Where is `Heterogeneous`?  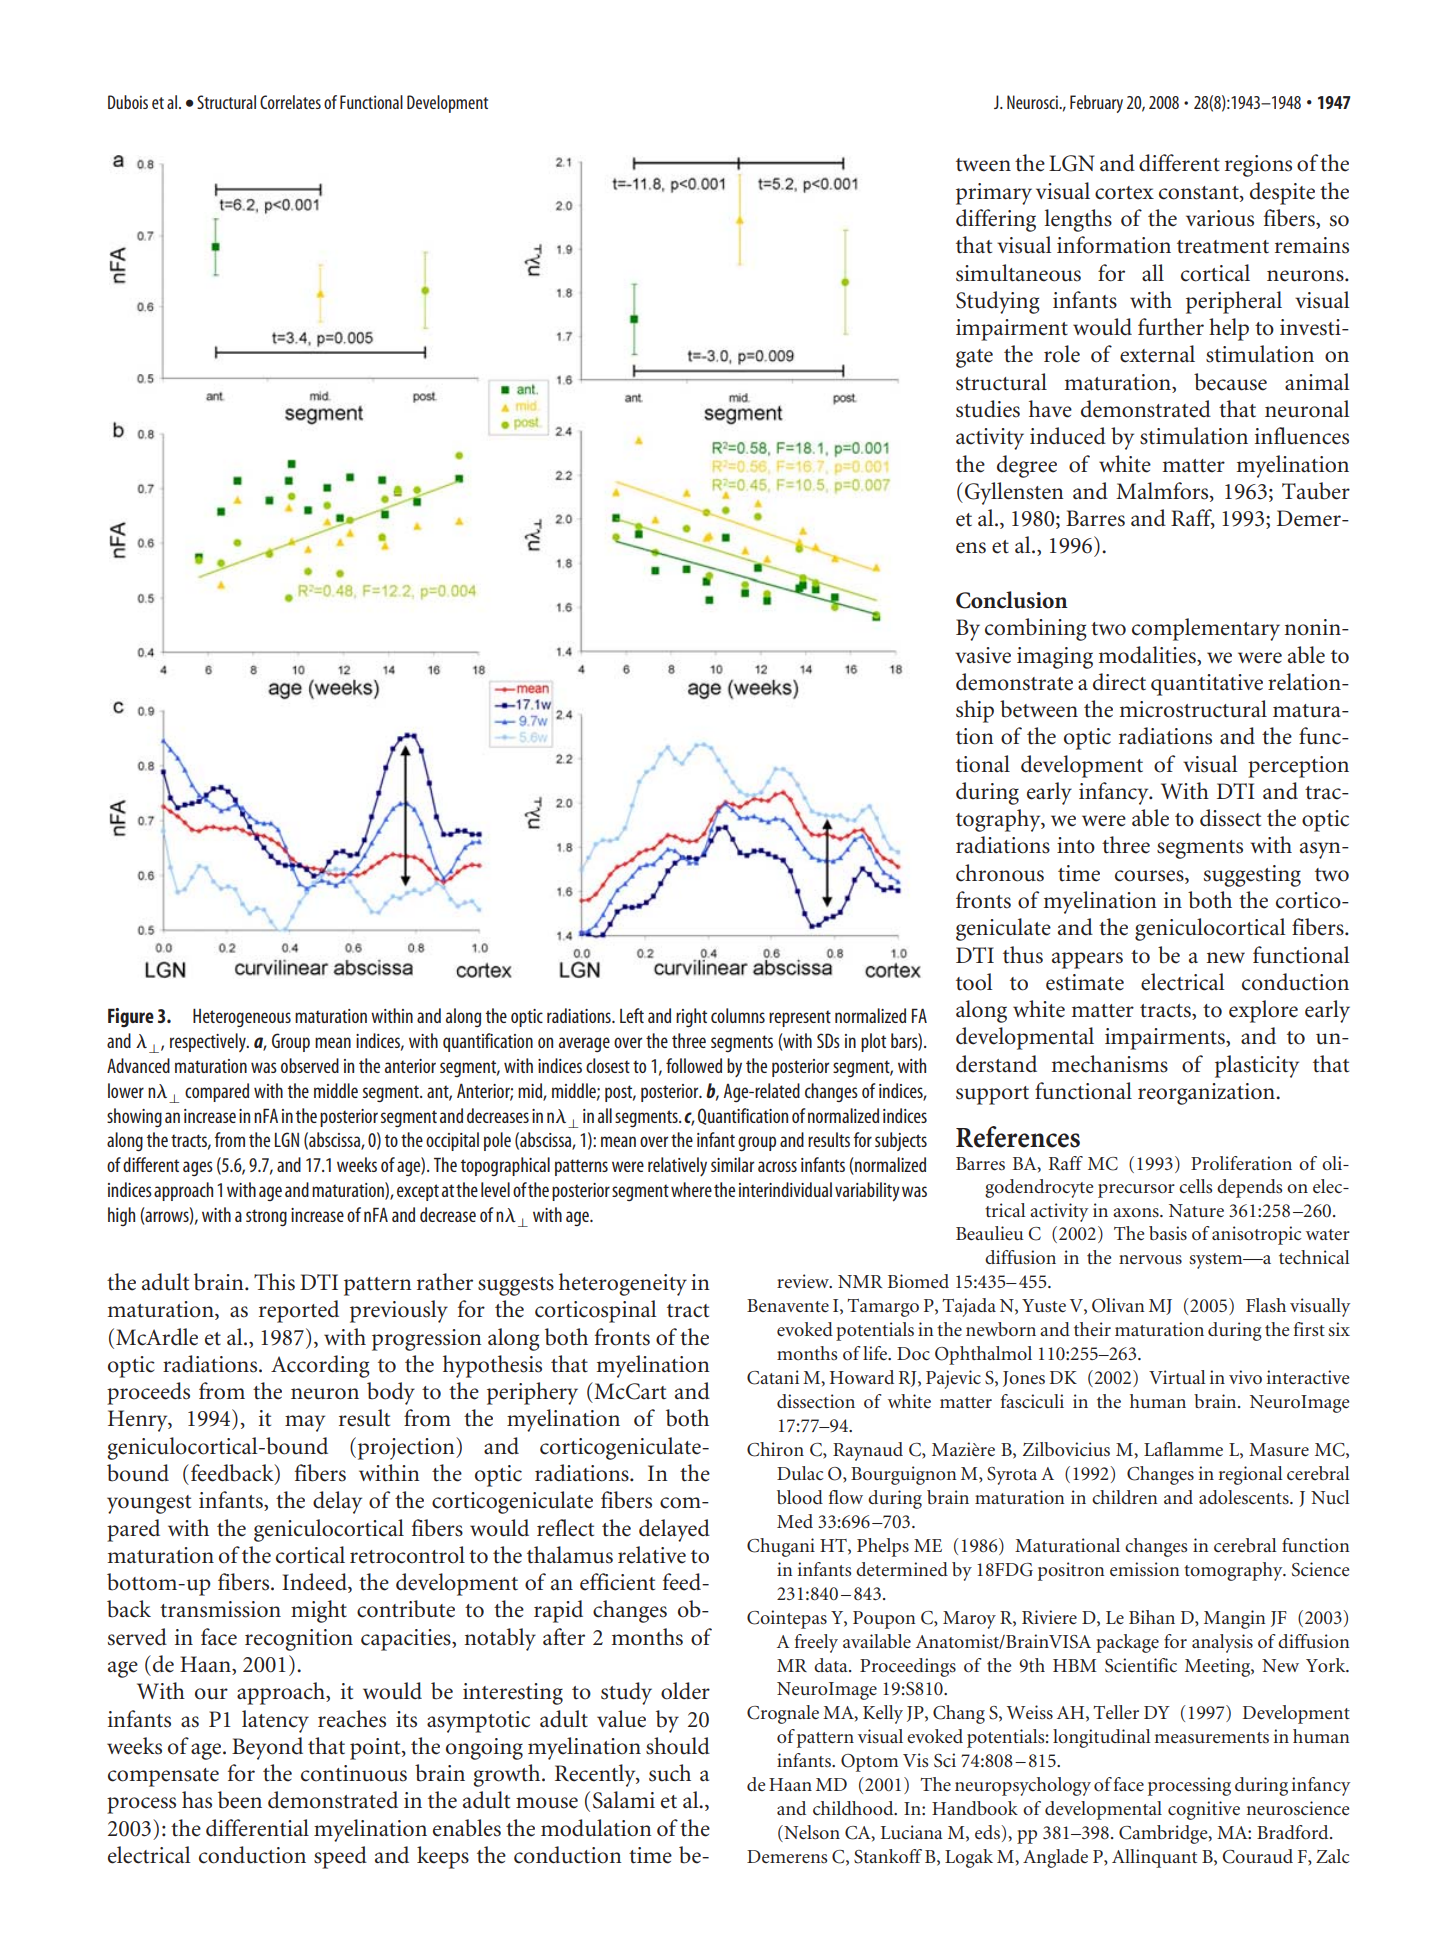 Heterogeneous is located at coordinates (242, 1017).
